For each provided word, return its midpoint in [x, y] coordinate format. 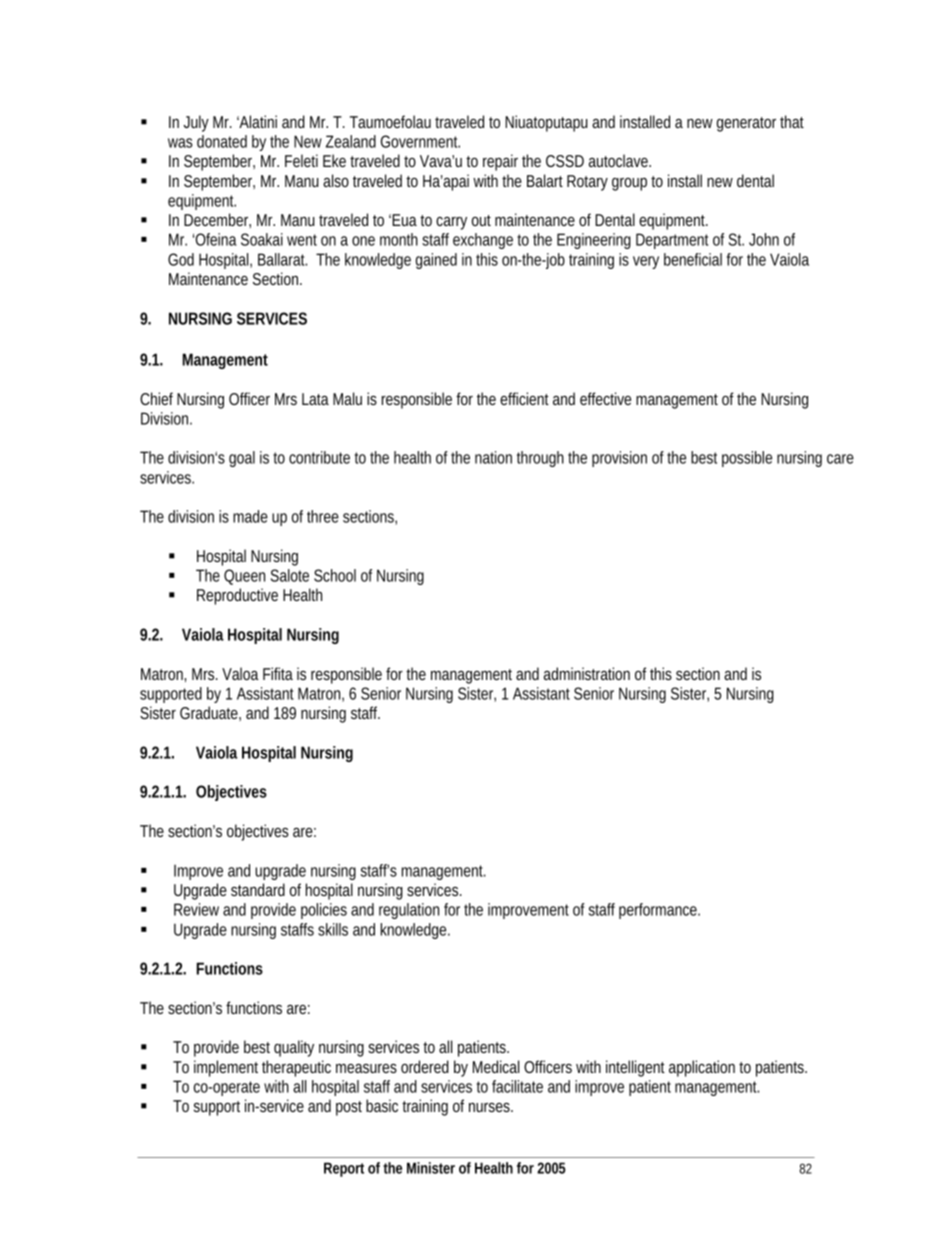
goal [242, 459]
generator [746, 124]
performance [658, 911]
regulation [409, 911]
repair [500, 162]
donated [222, 141]
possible [747, 459]
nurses [490, 1107]
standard [258, 889]
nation [493, 457]
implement [226, 1068]
